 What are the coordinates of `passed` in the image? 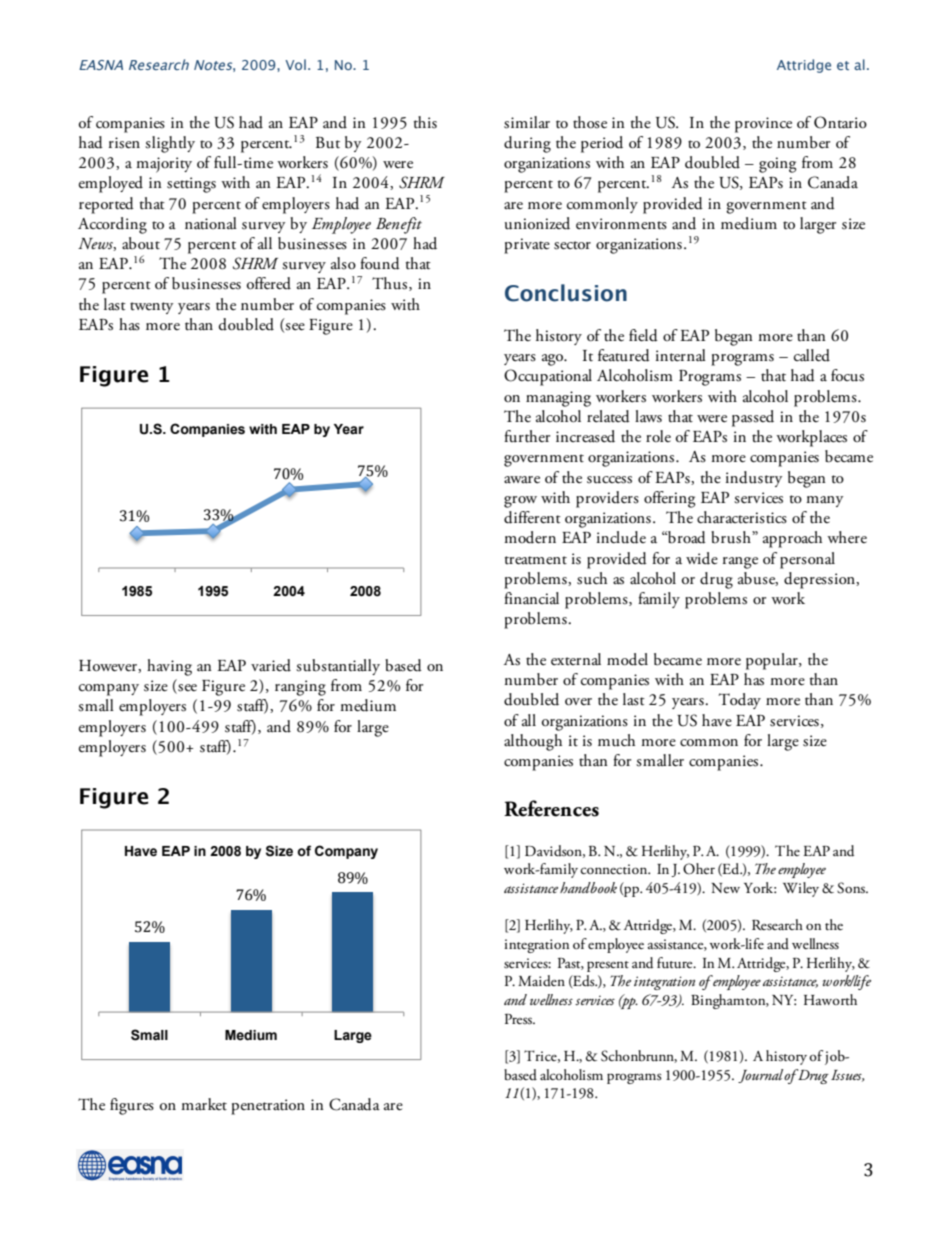 It's located at (753, 418).
